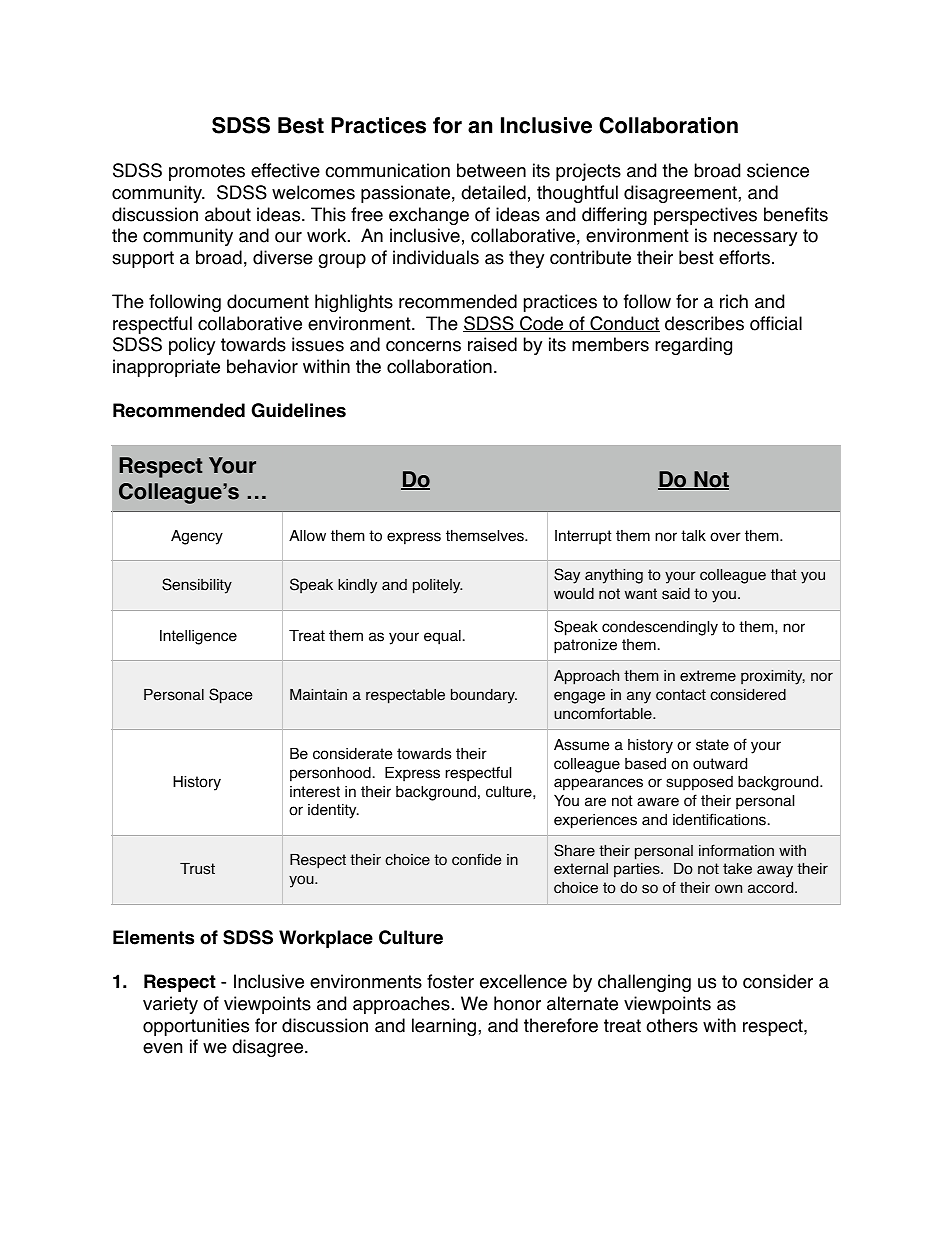  What do you see at coordinates (230, 696) in the document?
I see `Space` at bounding box center [230, 696].
